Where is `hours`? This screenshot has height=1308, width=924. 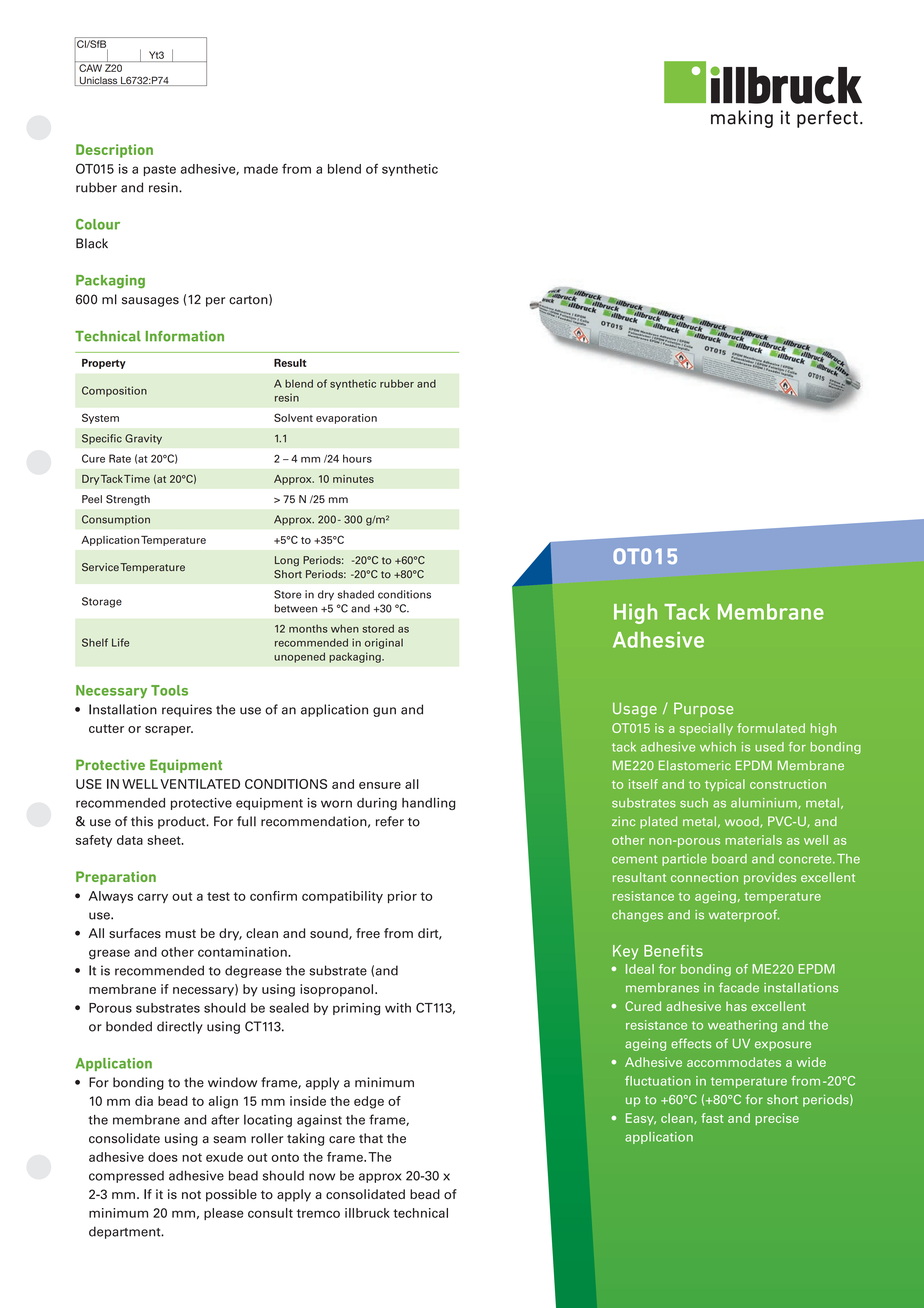 hours is located at coordinates (357, 458).
